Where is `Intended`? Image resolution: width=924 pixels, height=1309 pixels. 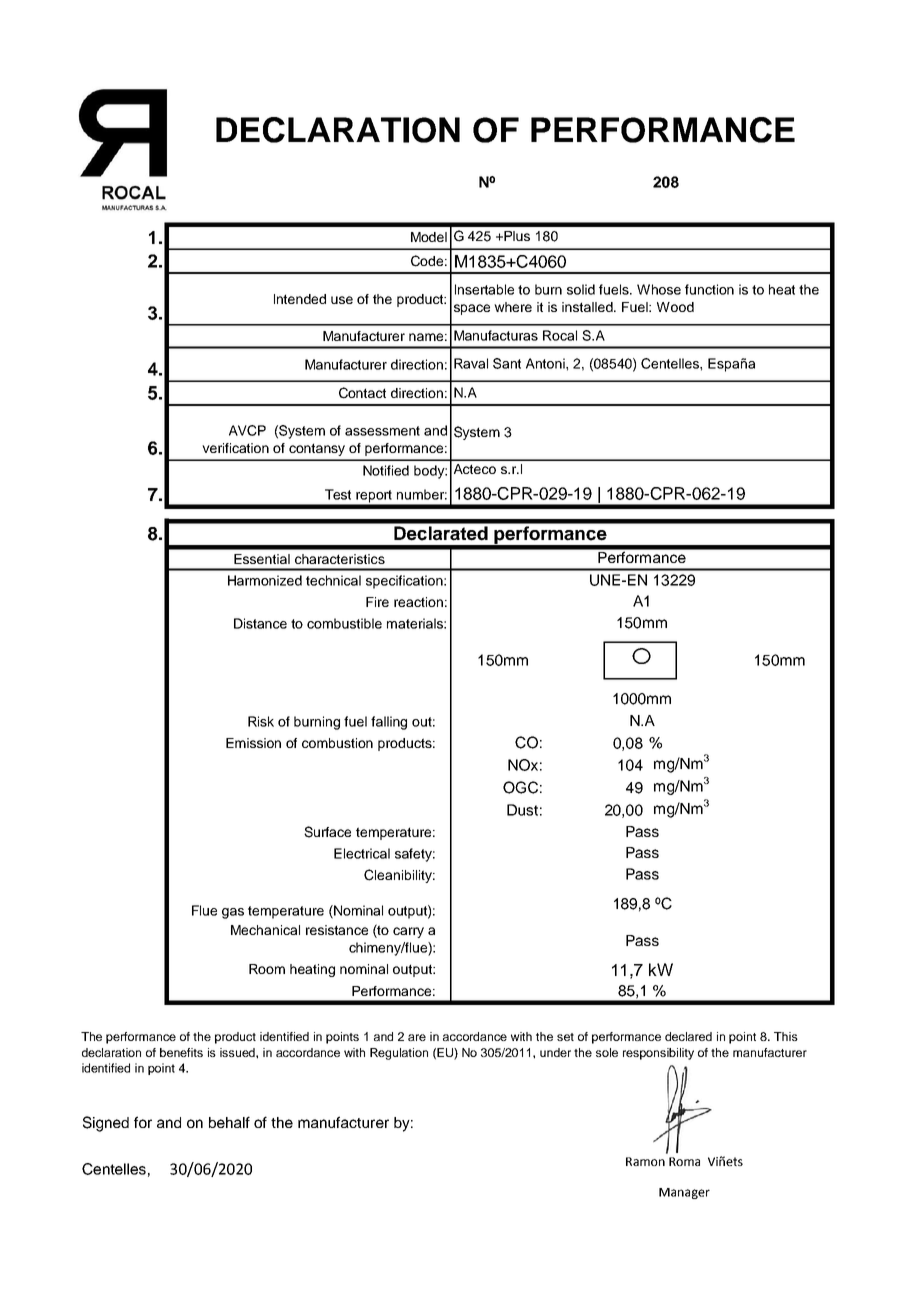
Intended is located at coordinates (300, 299).
